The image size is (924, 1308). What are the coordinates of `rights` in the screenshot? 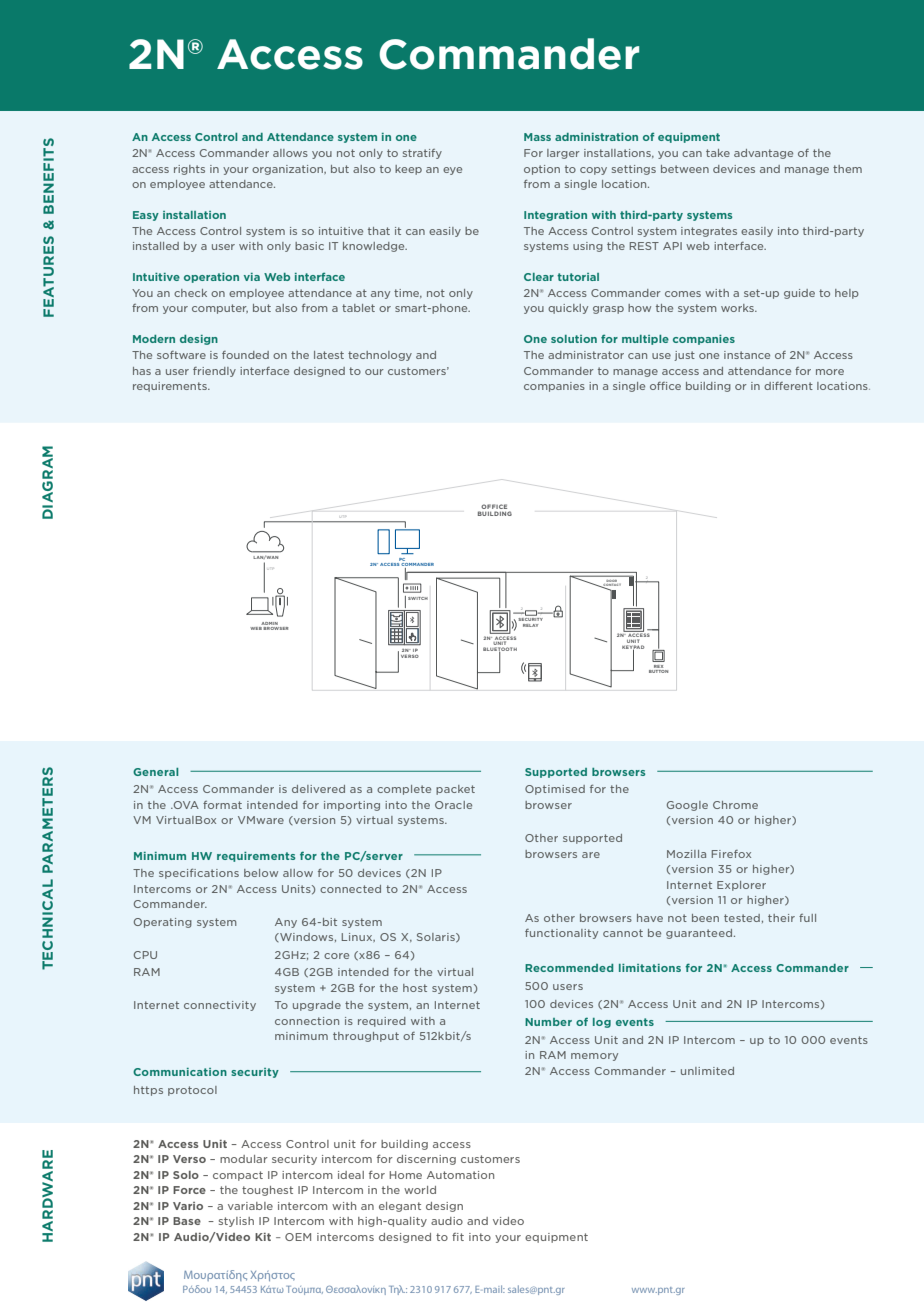 It's located at (189, 170).
